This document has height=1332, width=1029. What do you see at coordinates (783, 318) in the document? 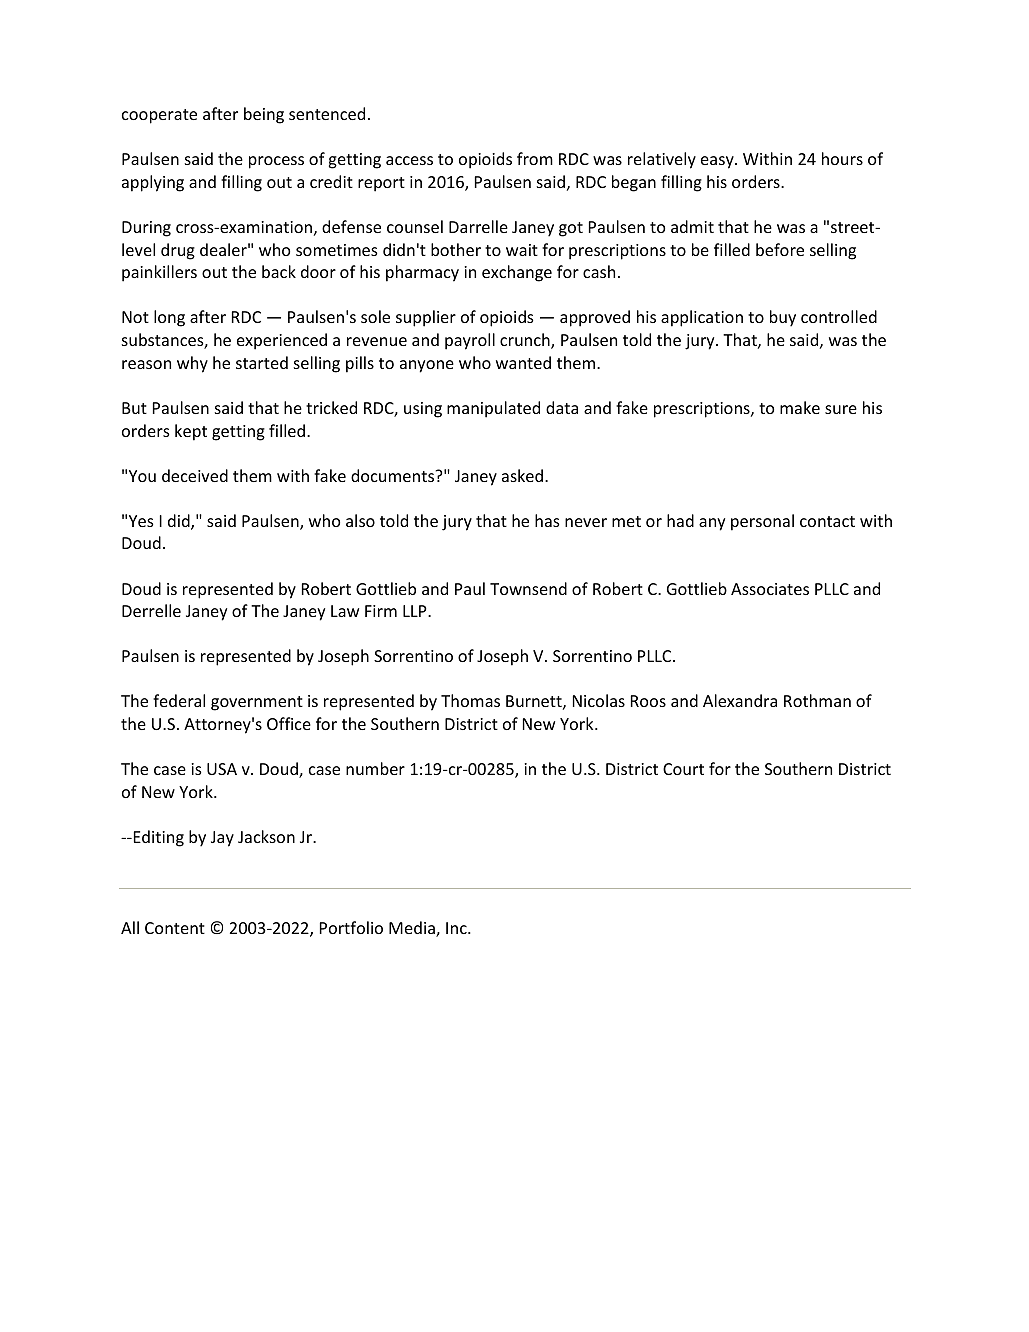
I see `buy` at bounding box center [783, 318].
